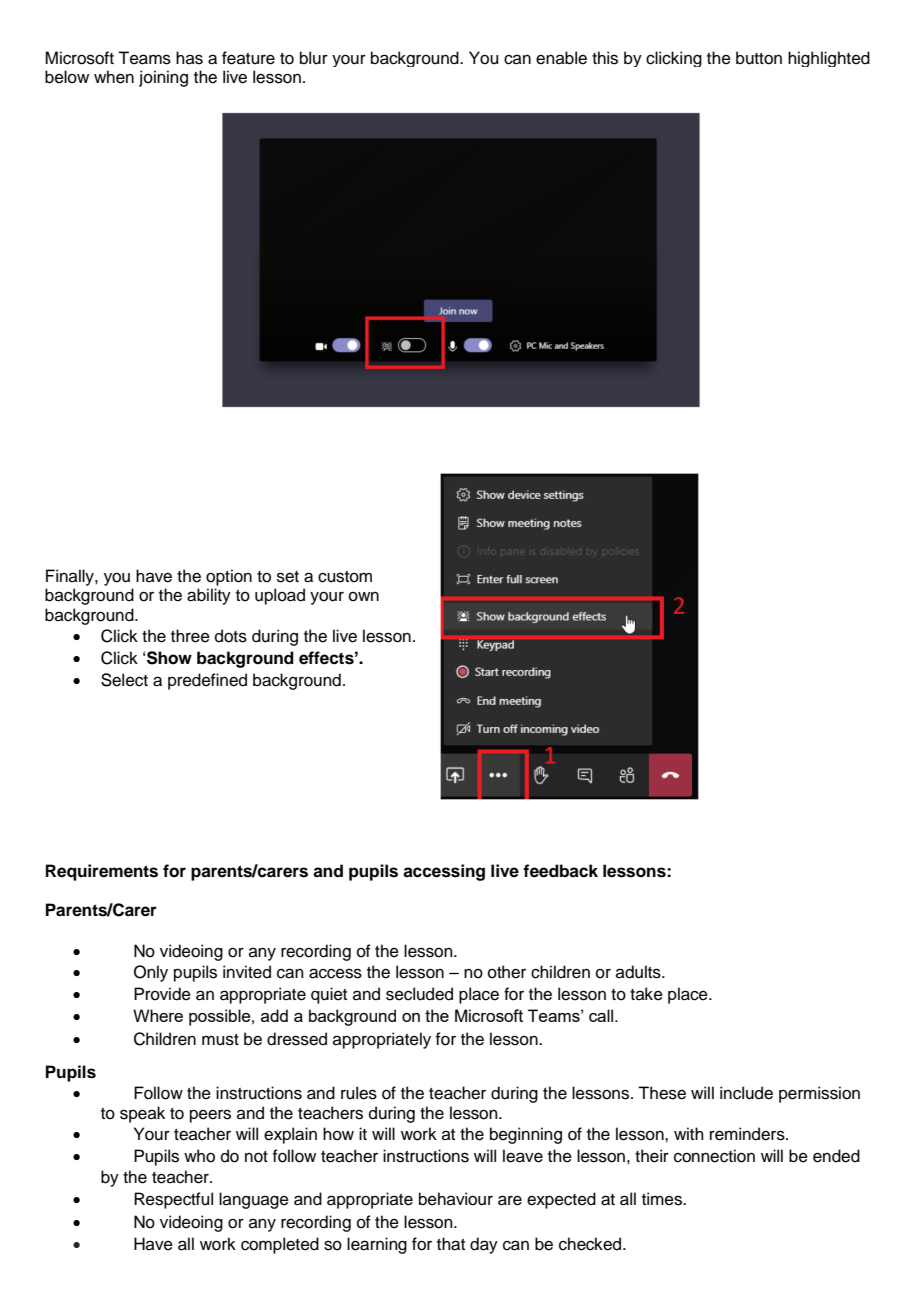 This document has width=924, height=1307. Describe the element at coordinates (345, 577) in the document. I see `custom` at that location.
